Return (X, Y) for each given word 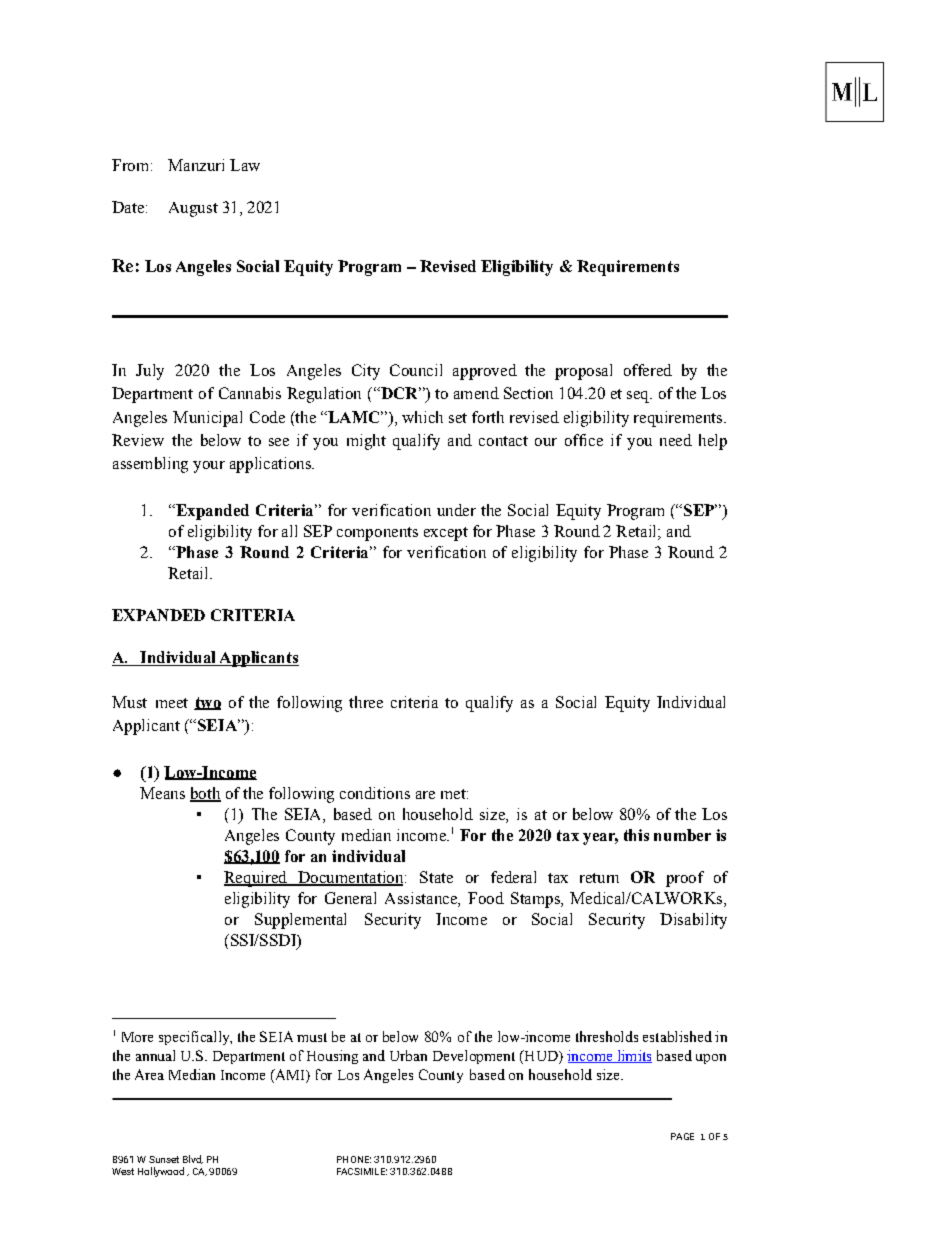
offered (648, 370)
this (636, 835)
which (422, 417)
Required (256, 879)
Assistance (422, 899)
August (193, 209)
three (366, 702)
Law (245, 165)
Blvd (193, 1159)
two (207, 703)
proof (685, 879)
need (676, 440)
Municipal (207, 419)
